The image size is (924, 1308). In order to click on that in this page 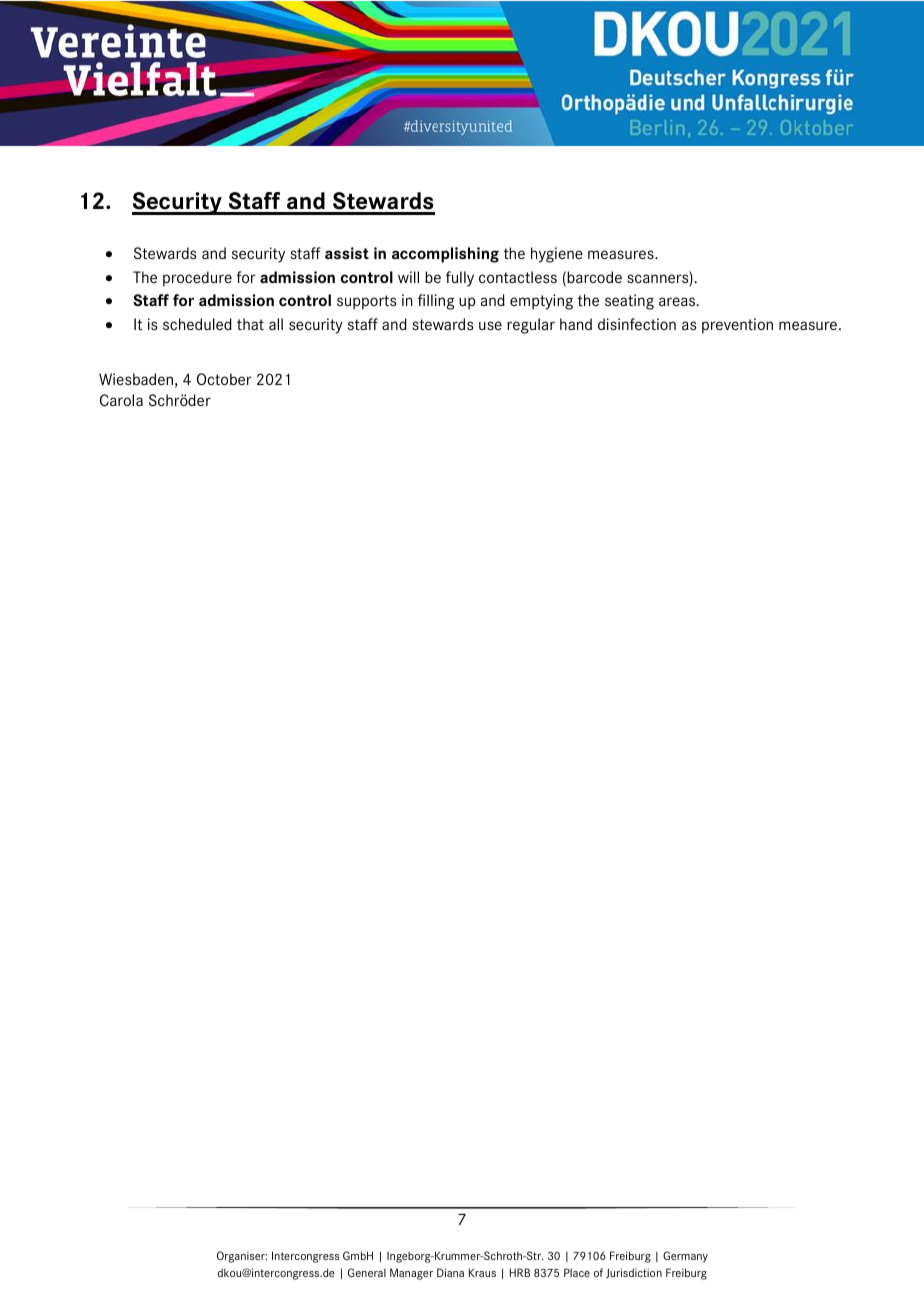, I will do `click(250, 324)`.
